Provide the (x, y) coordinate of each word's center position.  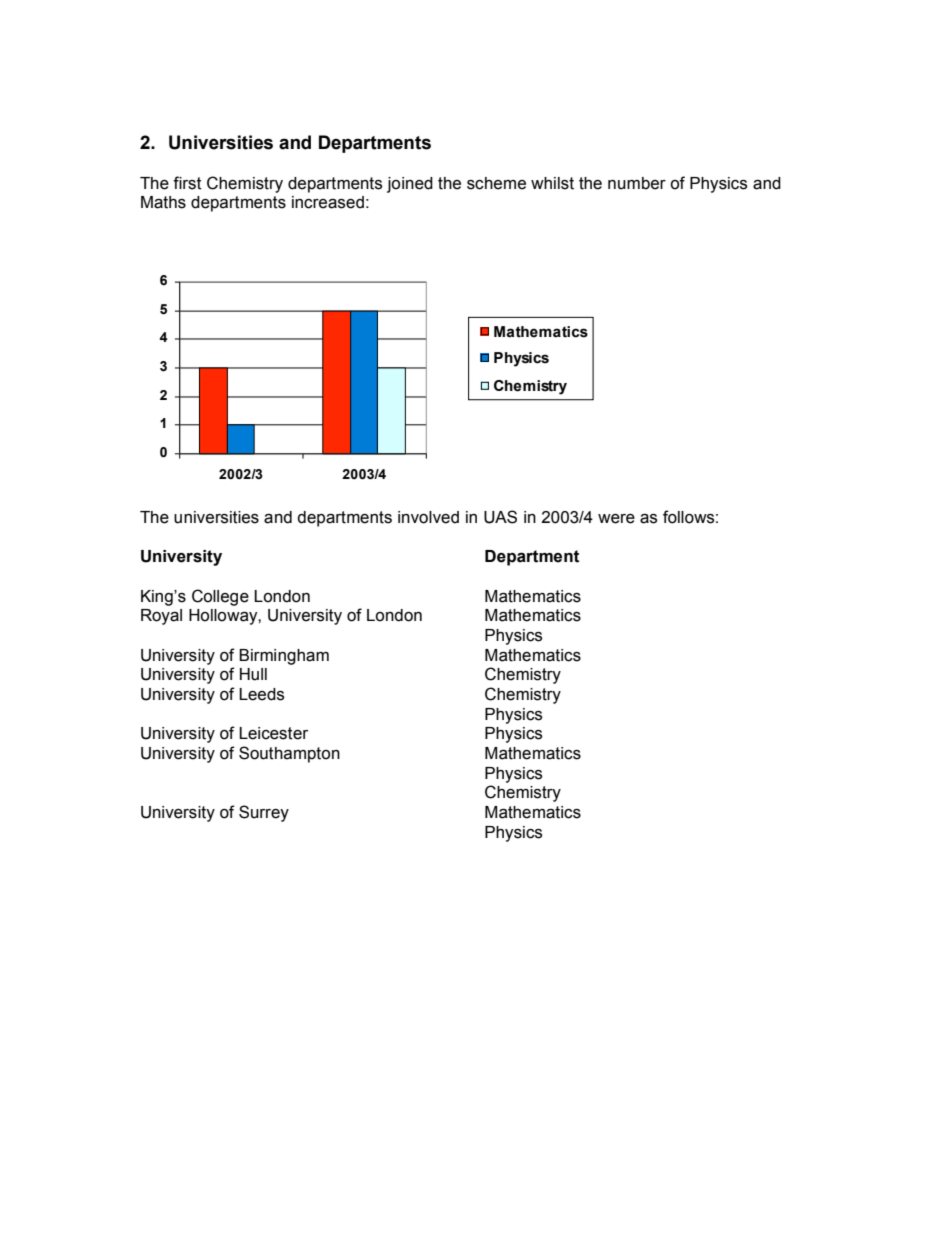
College (220, 597)
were (616, 519)
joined (410, 185)
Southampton (289, 754)
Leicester (273, 733)
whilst (552, 183)
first (187, 183)
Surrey (264, 813)
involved (428, 517)
